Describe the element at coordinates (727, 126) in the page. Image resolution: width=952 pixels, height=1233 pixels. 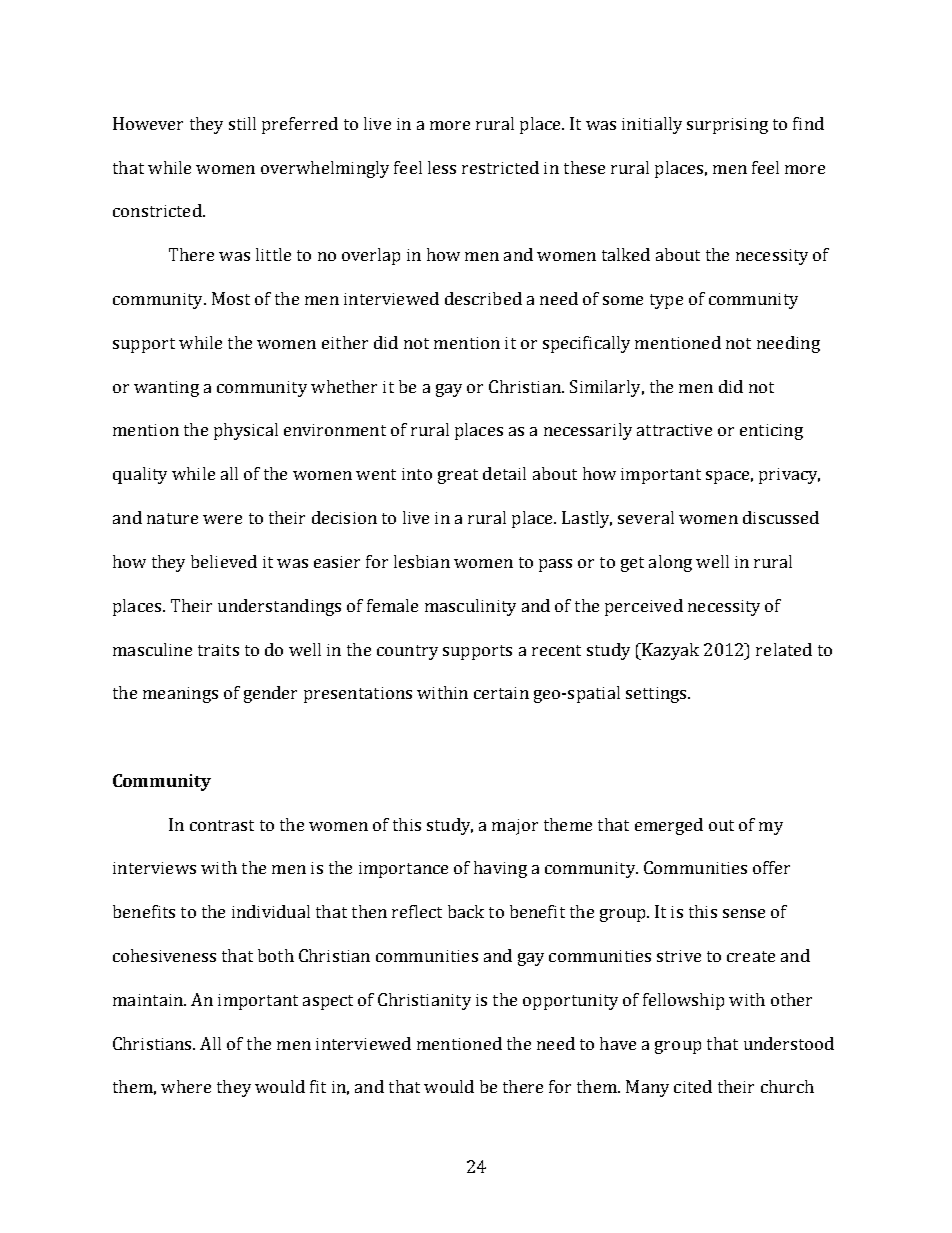
I see `surprising` at that location.
